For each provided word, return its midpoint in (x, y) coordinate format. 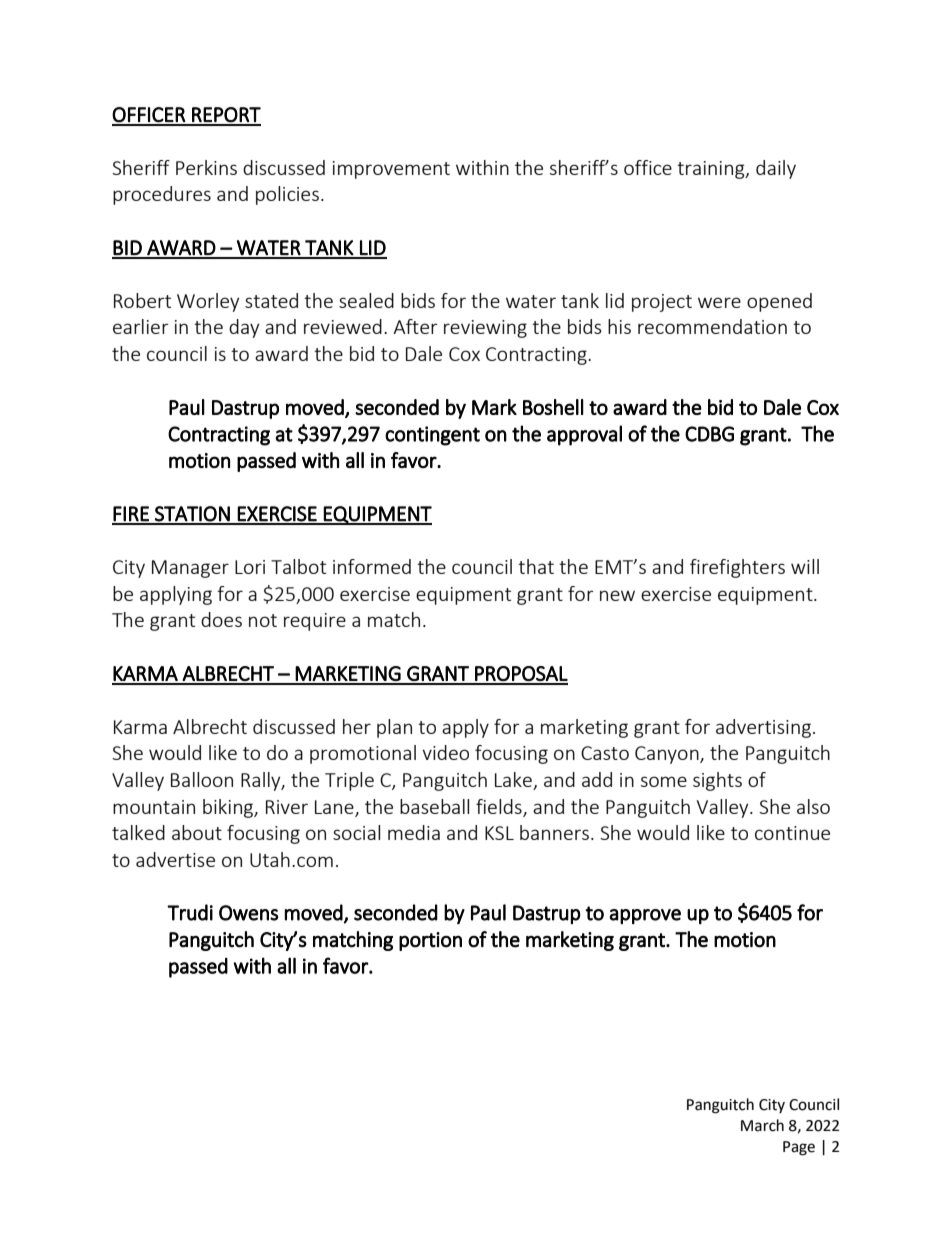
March (762, 1125)
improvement (391, 170)
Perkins (206, 167)
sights (717, 781)
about (197, 832)
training (712, 170)
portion (430, 941)
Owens (248, 913)
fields (500, 807)
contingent (432, 436)
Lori (250, 567)
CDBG (709, 434)
